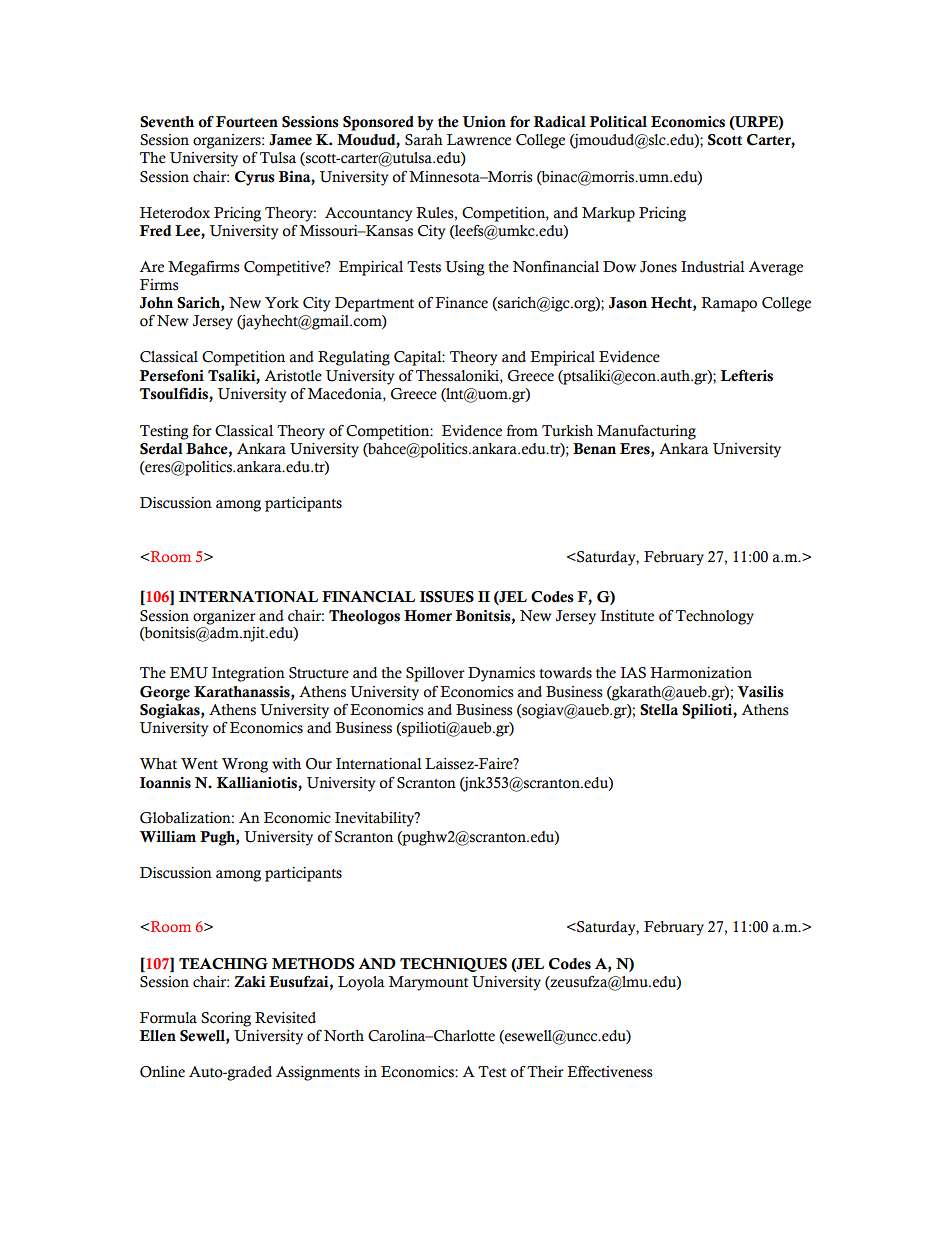  Describe the element at coordinates (226, 1019) in the image. I see `Scoring` at that location.
